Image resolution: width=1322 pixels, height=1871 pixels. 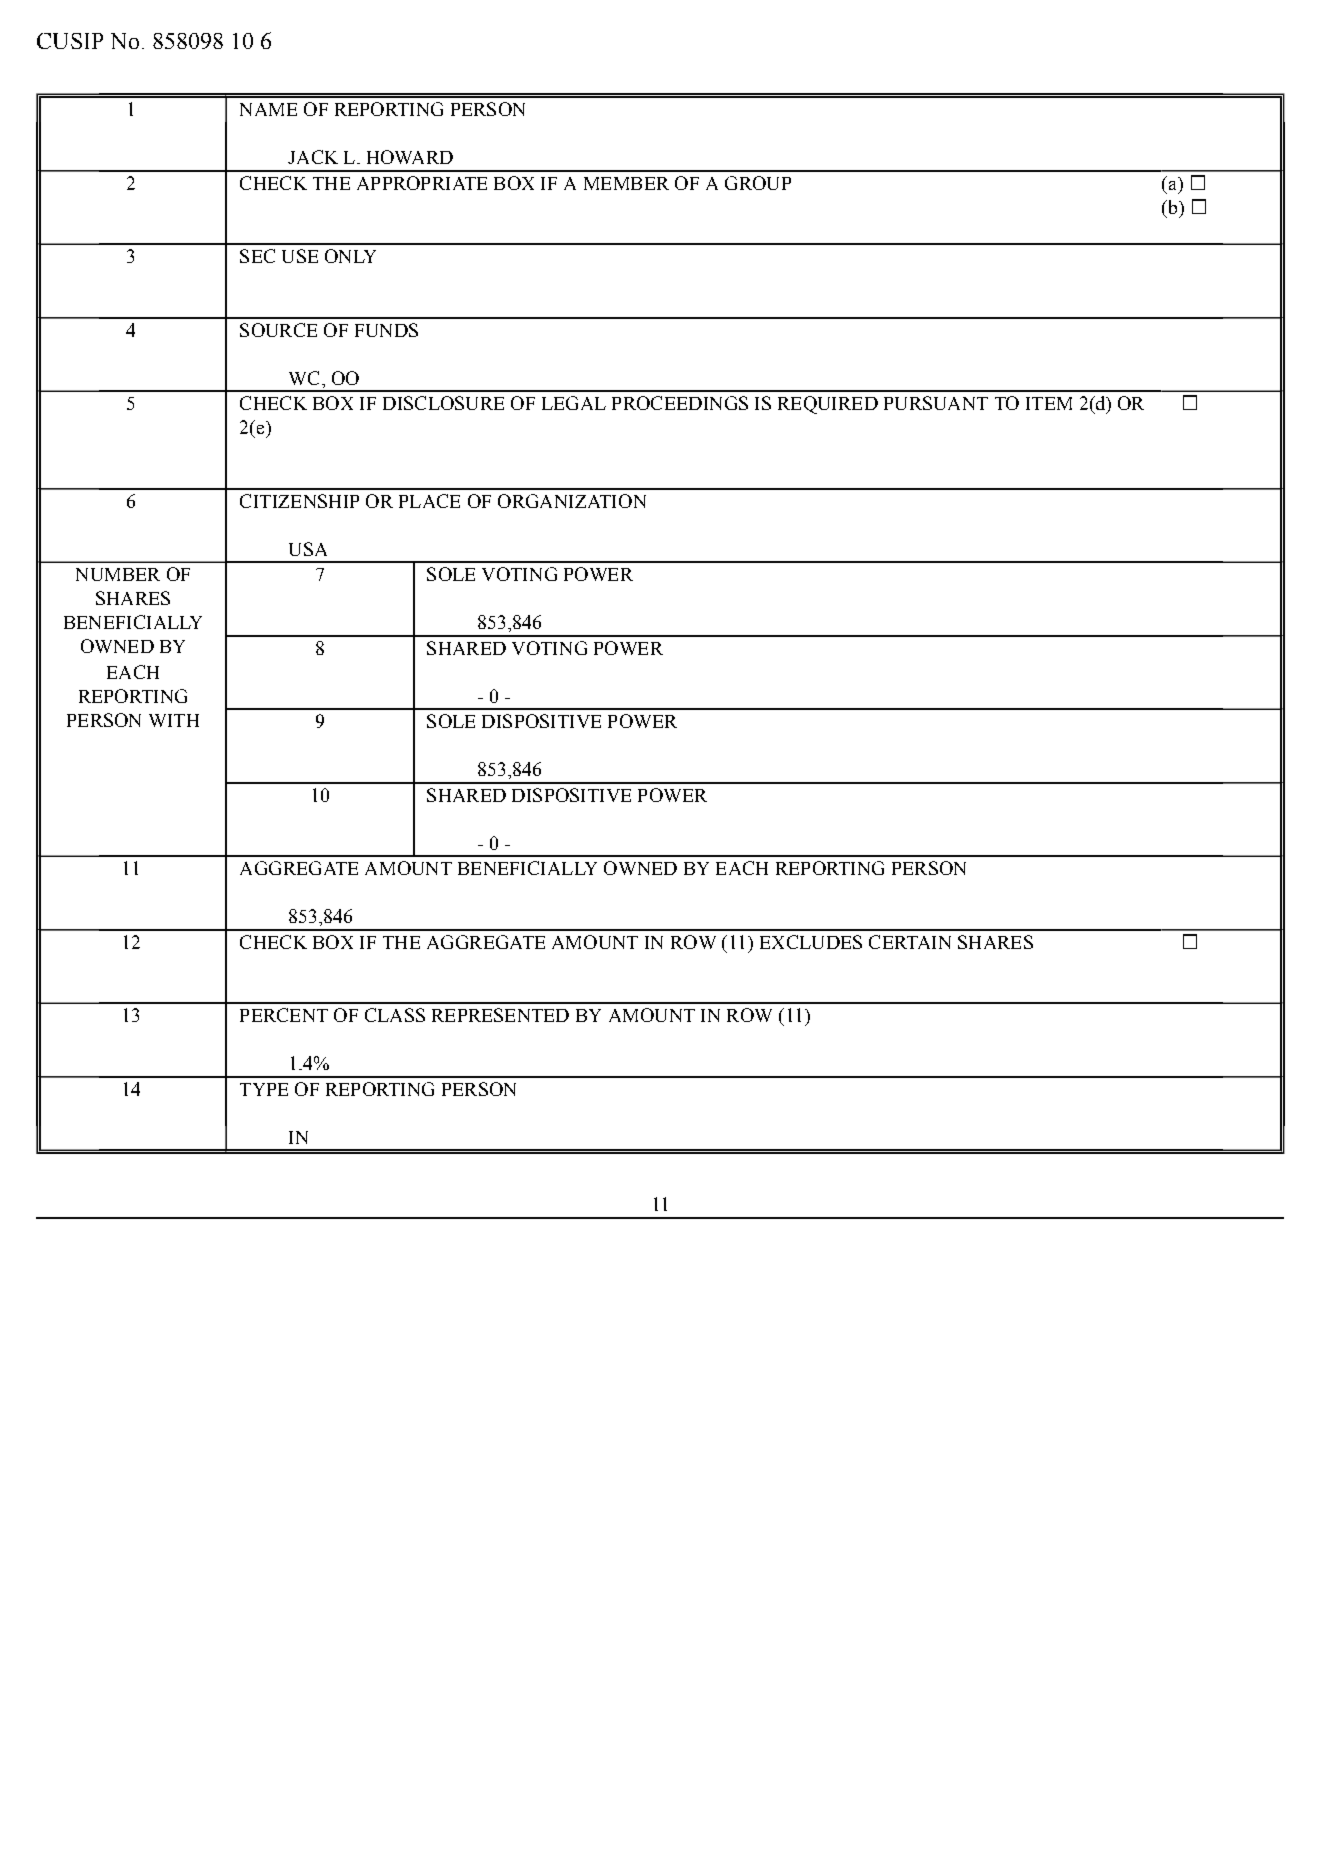 What do you see at coordinates (811, 942) in the screenshot?
I see `EXCLUDES` at bounding box center [811, 942].
